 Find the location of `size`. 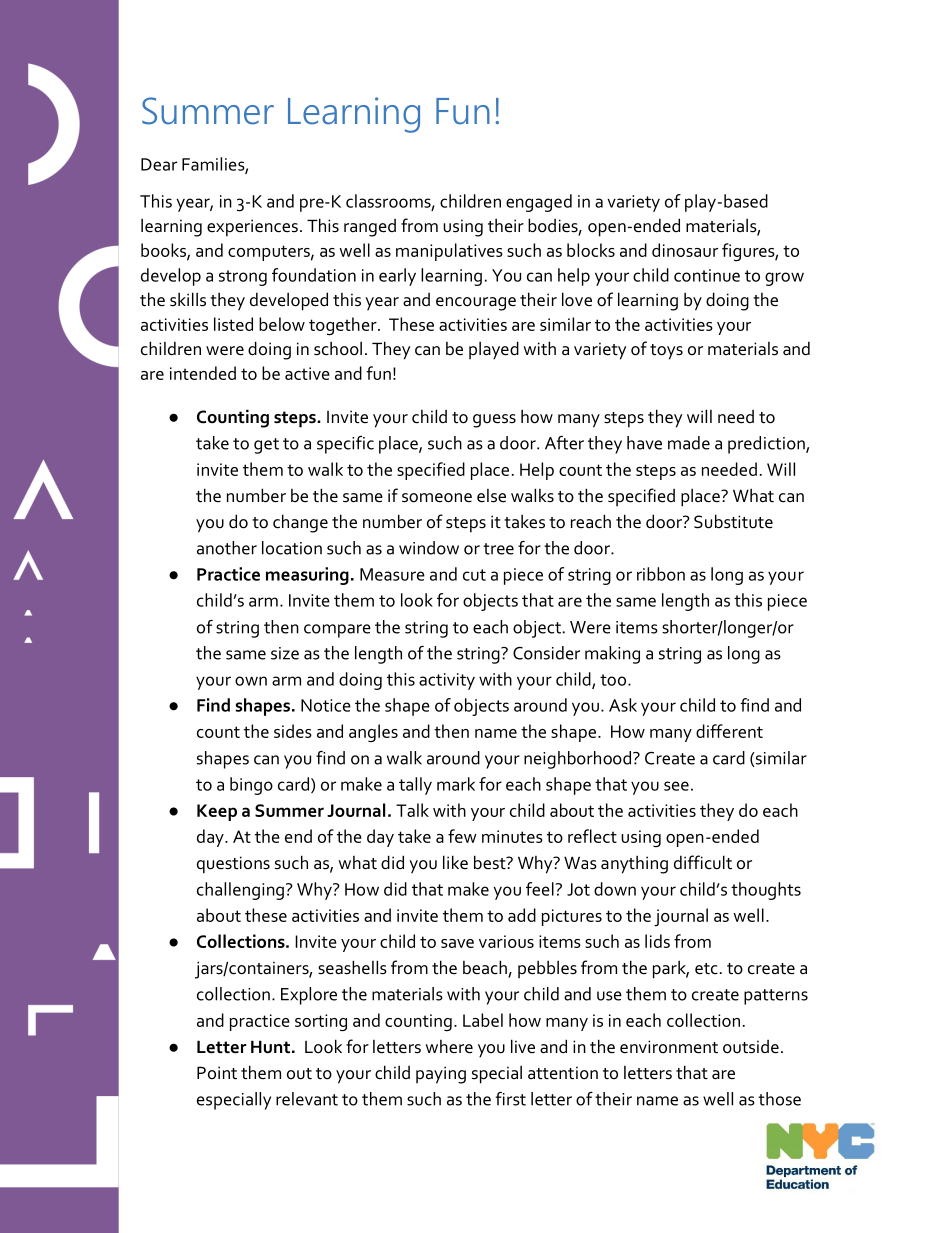

size is located at coordinates (285, 653).
